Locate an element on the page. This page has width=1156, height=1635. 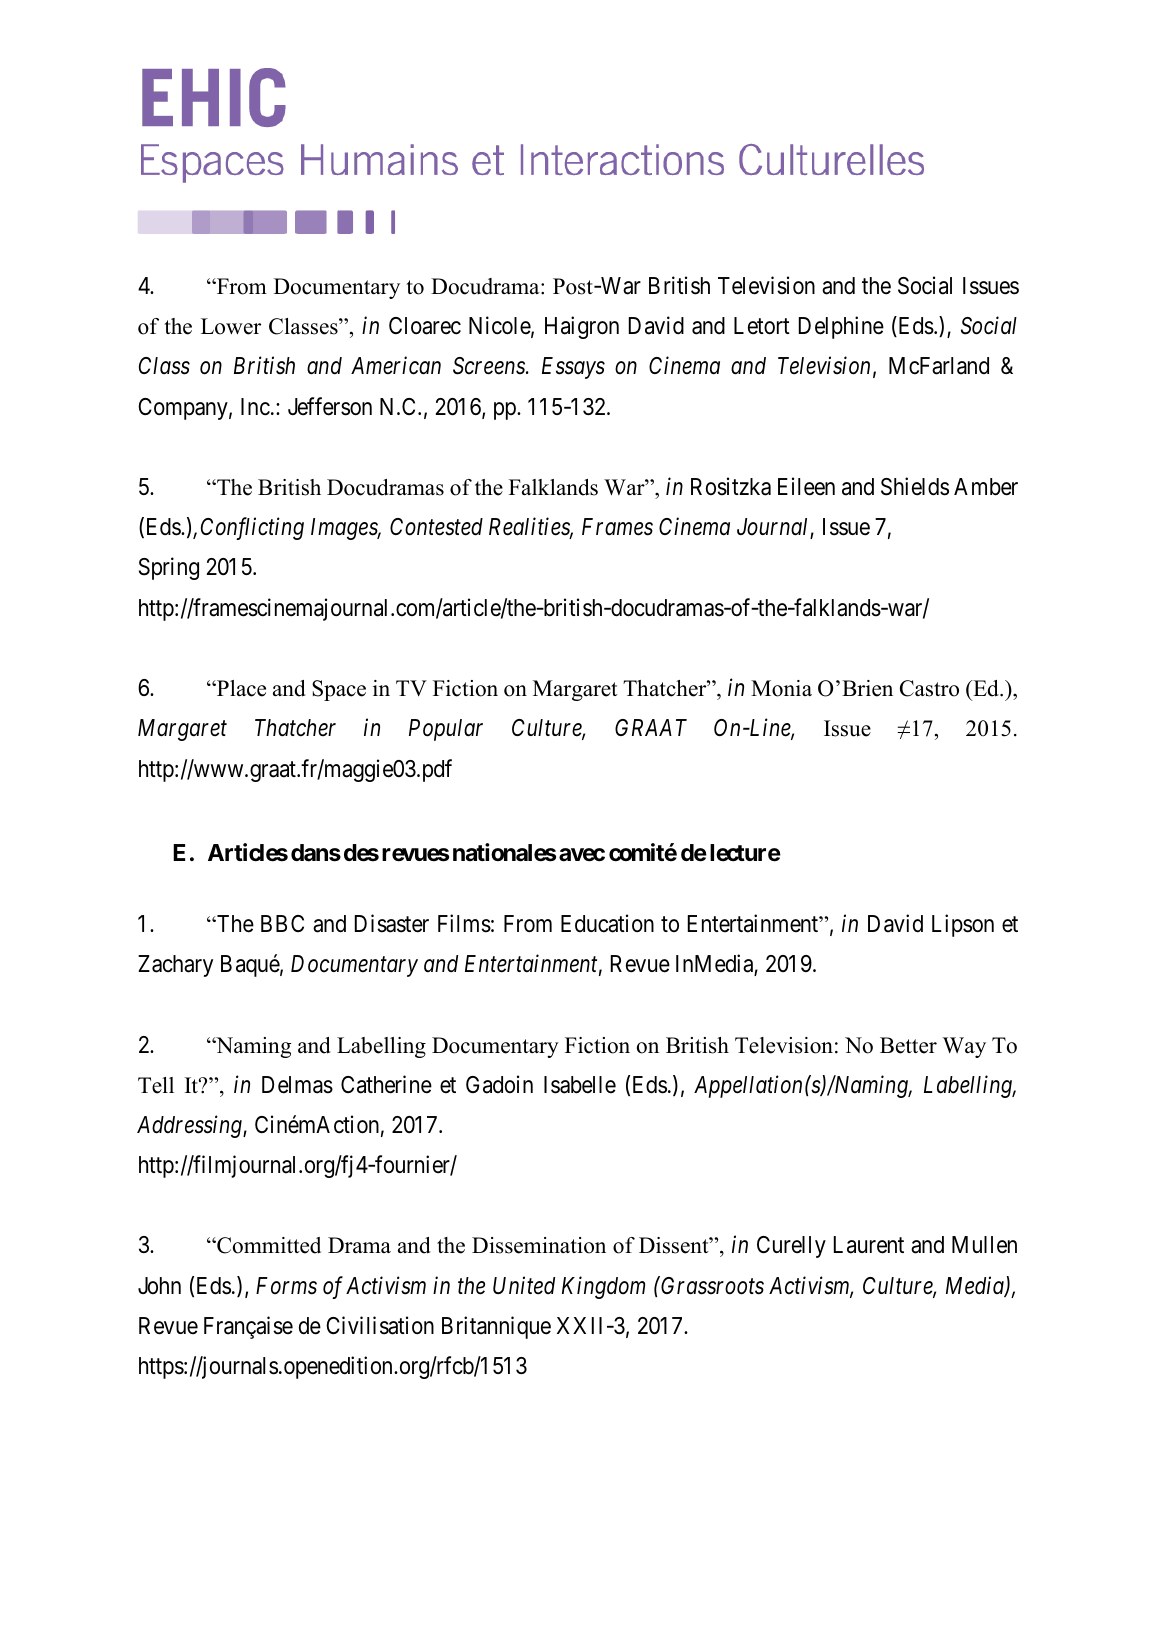
Popular is located at coordinates (446, 730).
